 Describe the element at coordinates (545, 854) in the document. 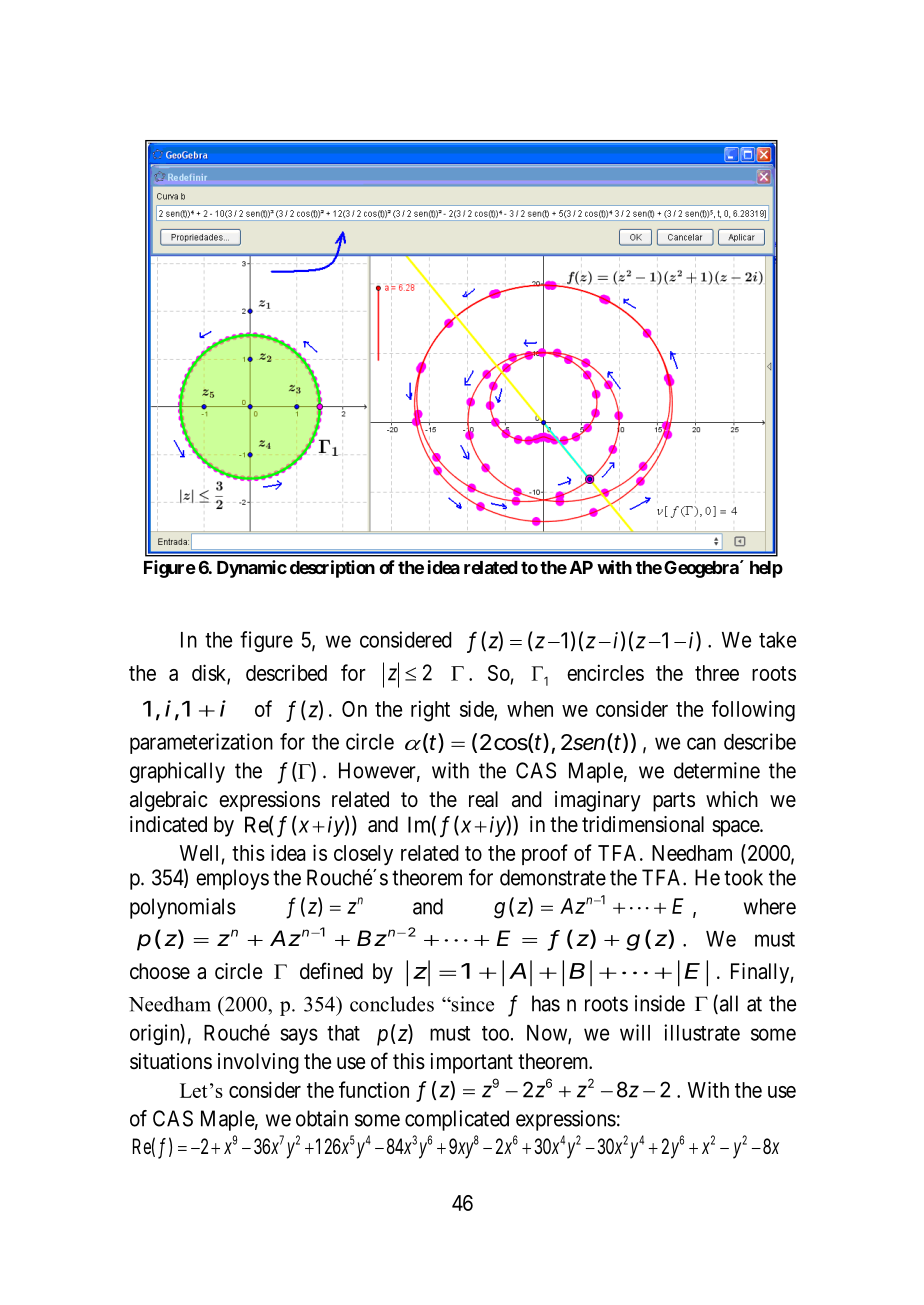

I see `proof` at that location.
